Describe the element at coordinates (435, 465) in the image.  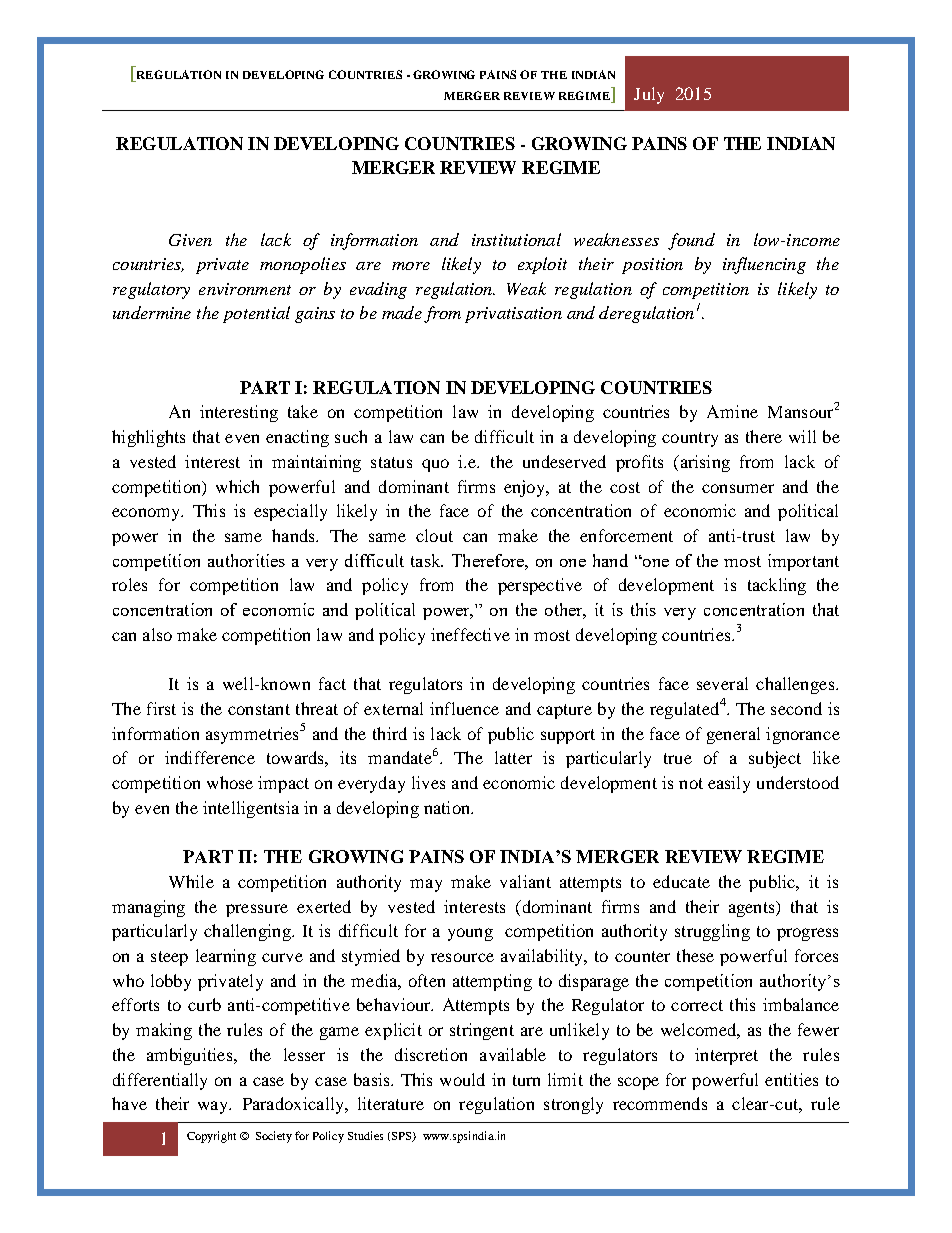
I see `quo` at that location.
